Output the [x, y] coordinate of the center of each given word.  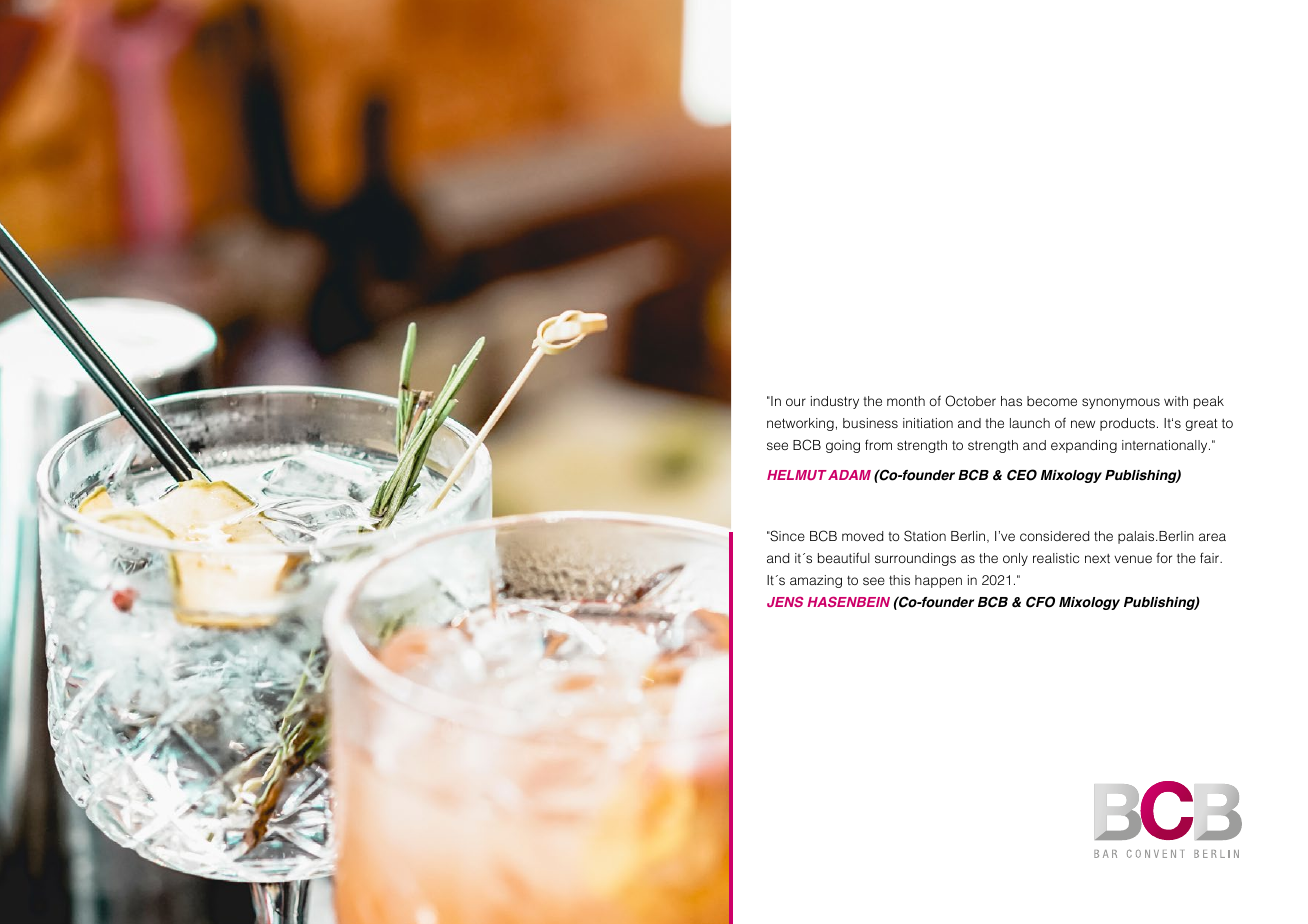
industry [835, 402]
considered [1054, 536]
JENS [785, 602]
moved [862, 536]
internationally [1166, 446]
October [970, 401]
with [1176, 401]
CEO [1022, 475]
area [1212, 537]
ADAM [849, 475]
